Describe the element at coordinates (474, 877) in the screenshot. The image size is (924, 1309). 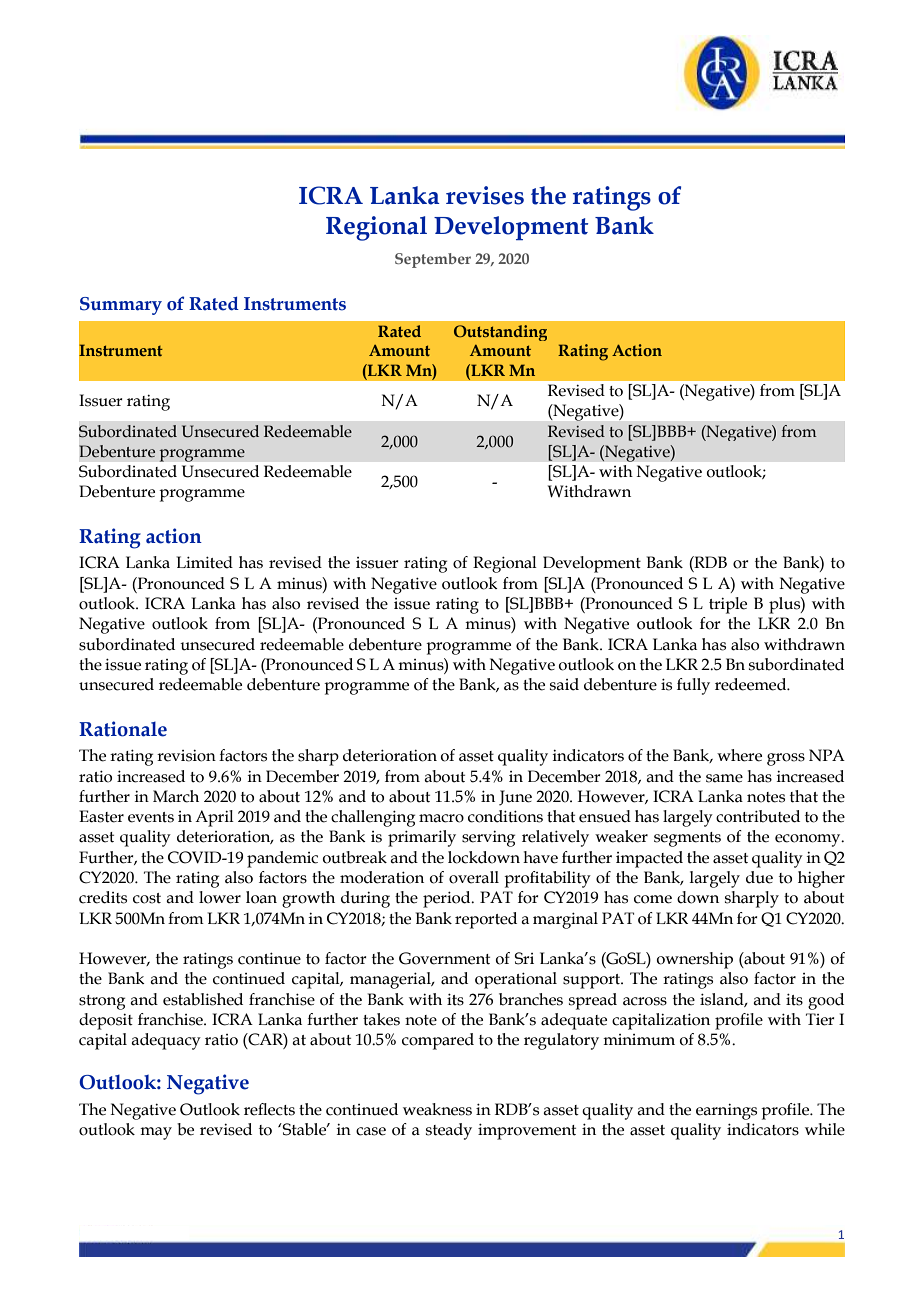
I see `overall` at that location.
